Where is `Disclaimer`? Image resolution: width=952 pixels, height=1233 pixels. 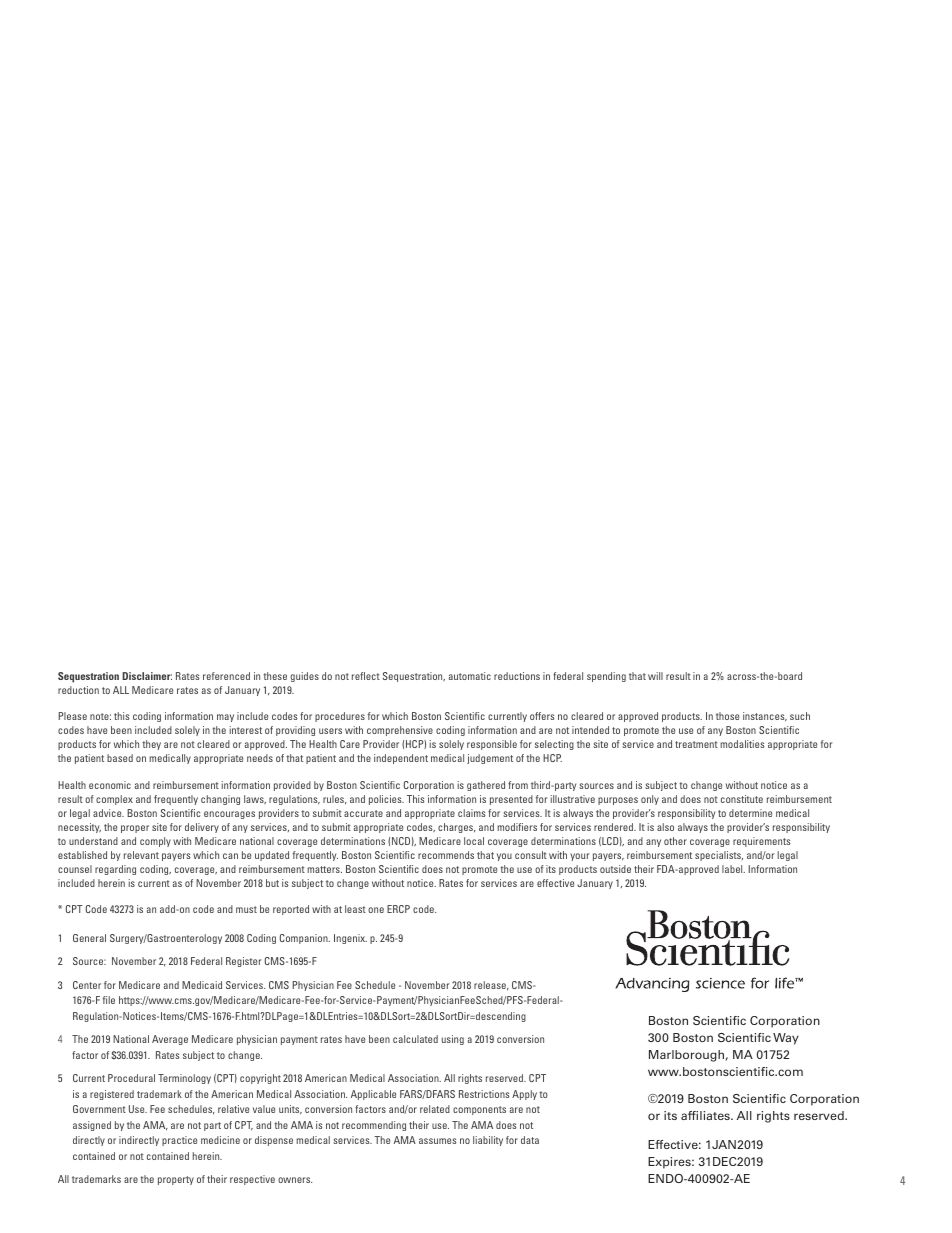 Disclaimer is located at coordinates (147, 676).
